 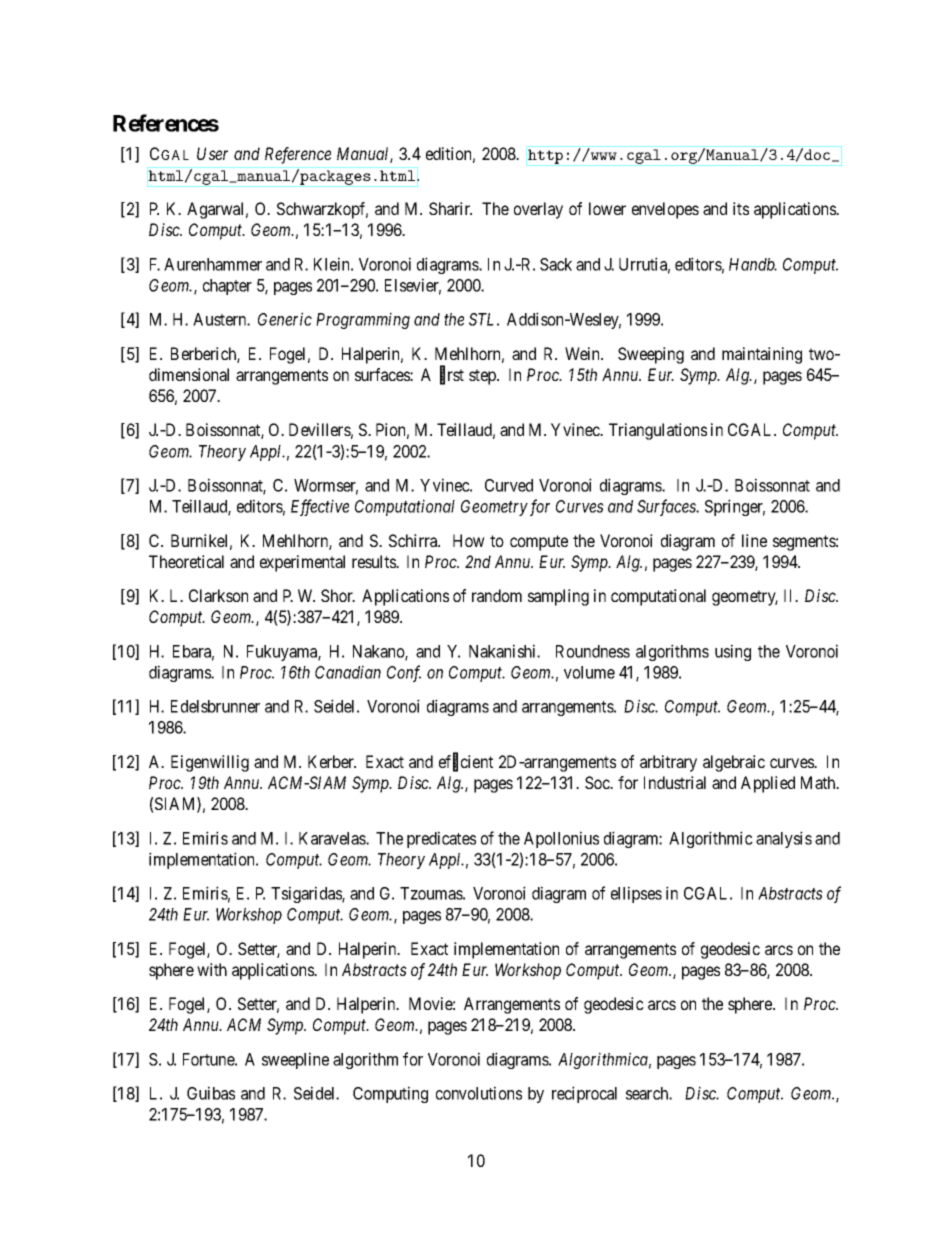 I want to click on convolutions, so click(x=479, y=1093).
